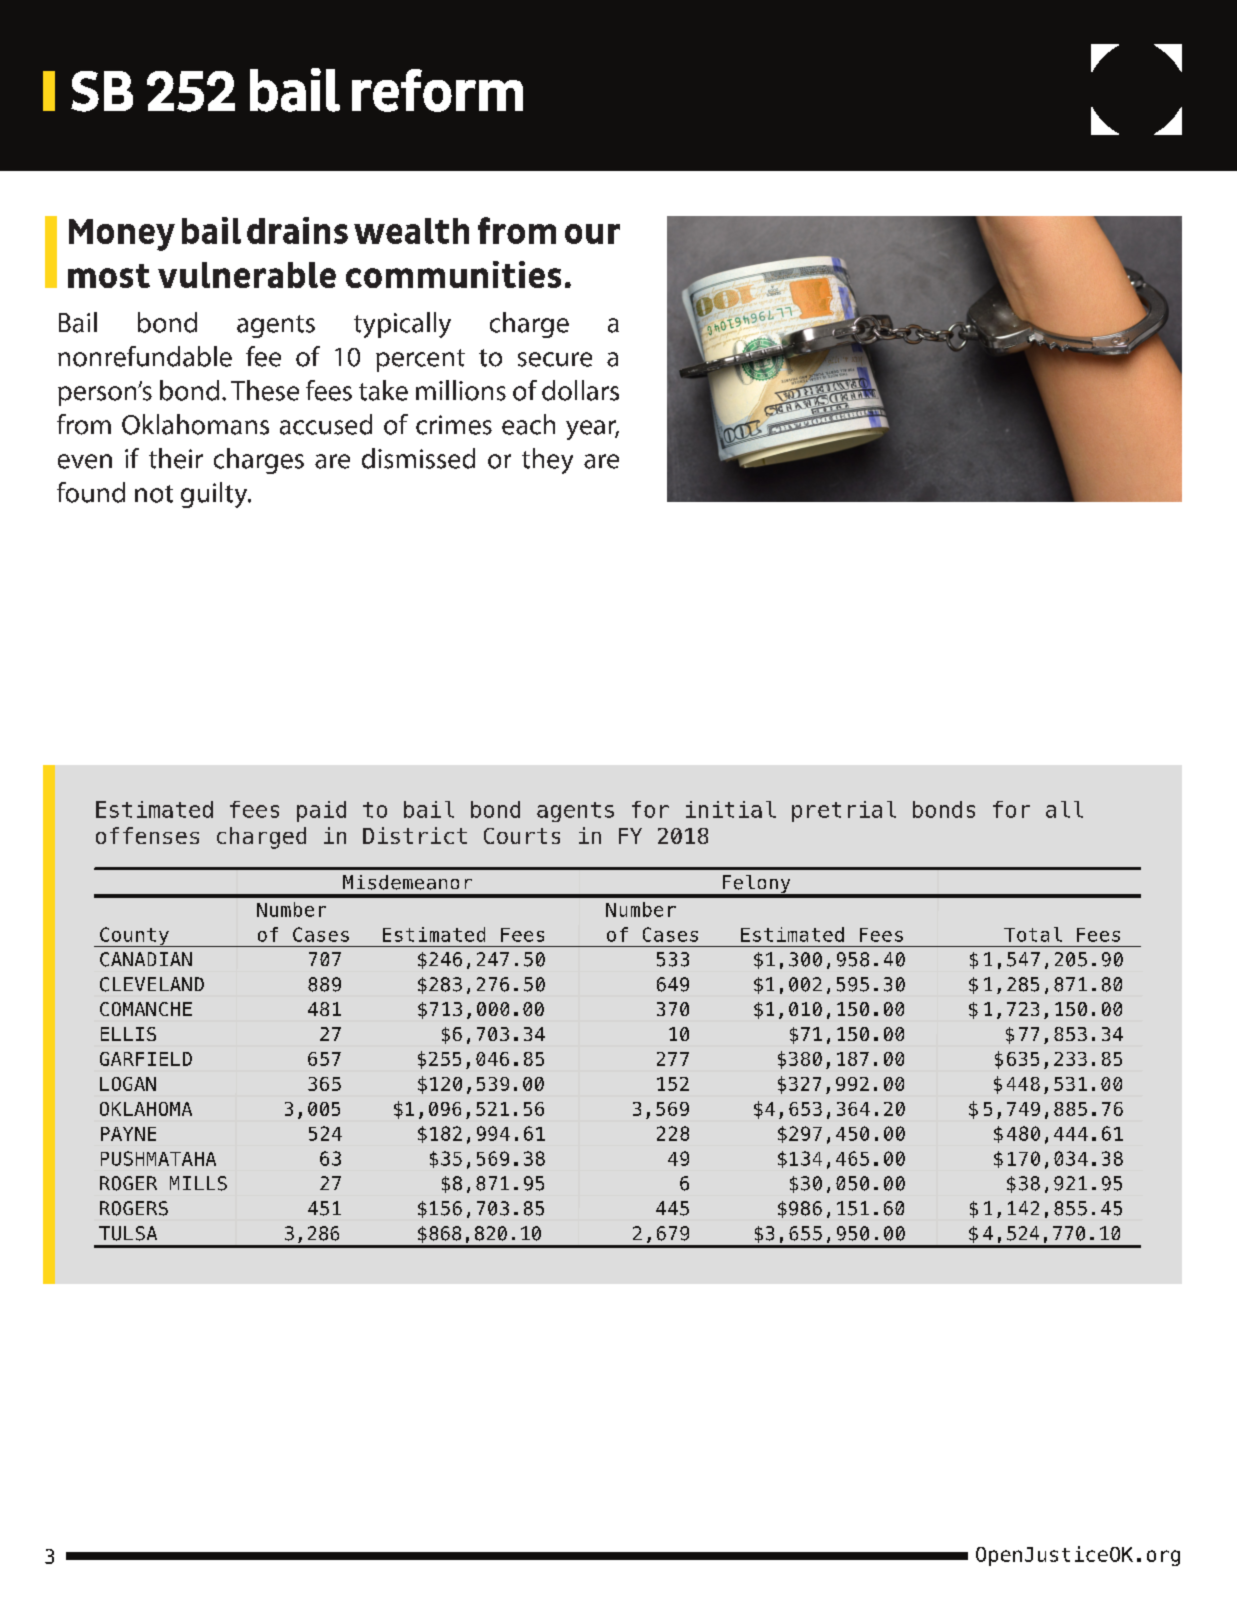 This document has height=1601, width=1237. What do you see at coordinates (128, 1233) in the document?
I see `TULSA` at bounding box center [128, 1233].
